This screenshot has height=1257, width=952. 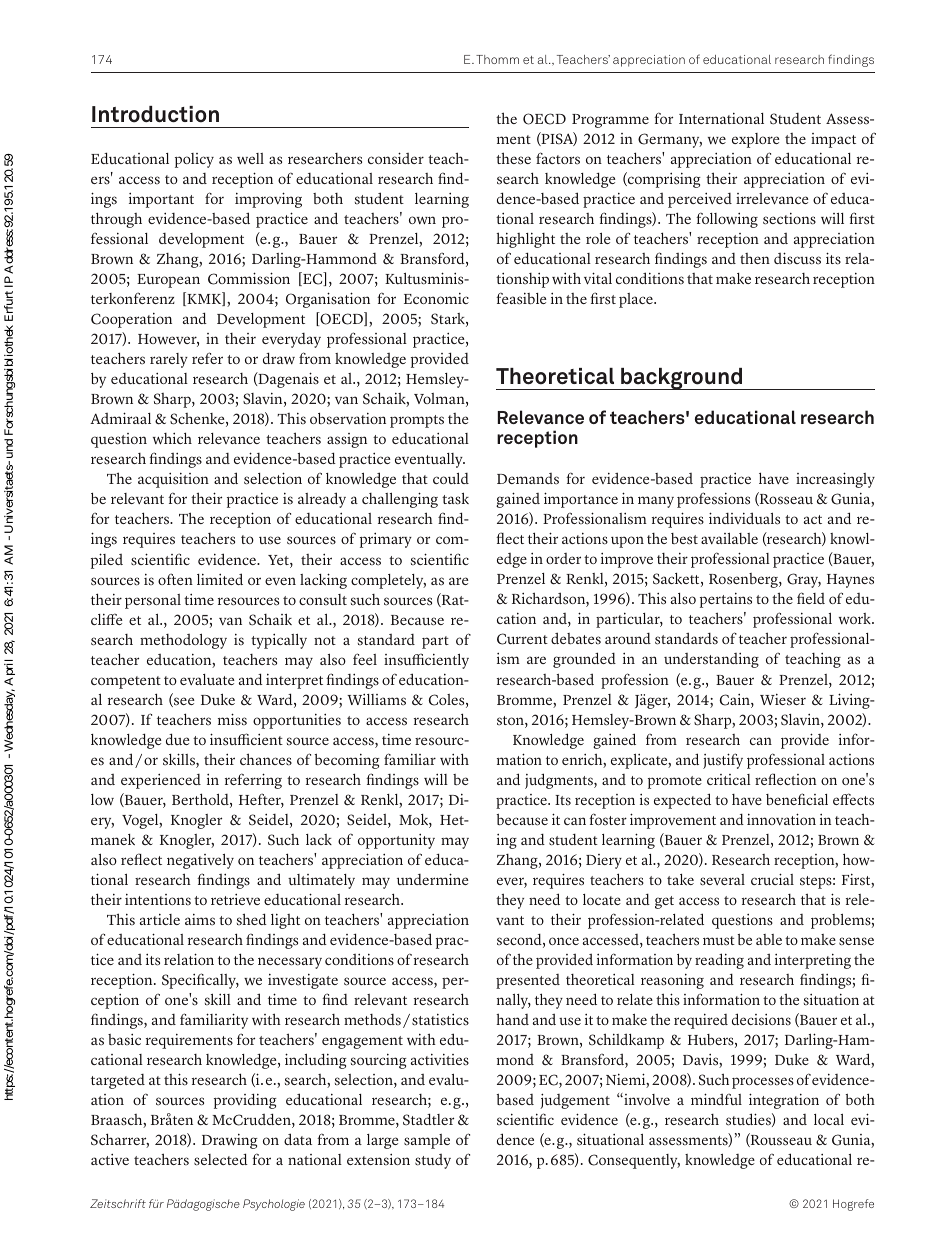 I want to click on understanding, so click(x=711, y=660).
